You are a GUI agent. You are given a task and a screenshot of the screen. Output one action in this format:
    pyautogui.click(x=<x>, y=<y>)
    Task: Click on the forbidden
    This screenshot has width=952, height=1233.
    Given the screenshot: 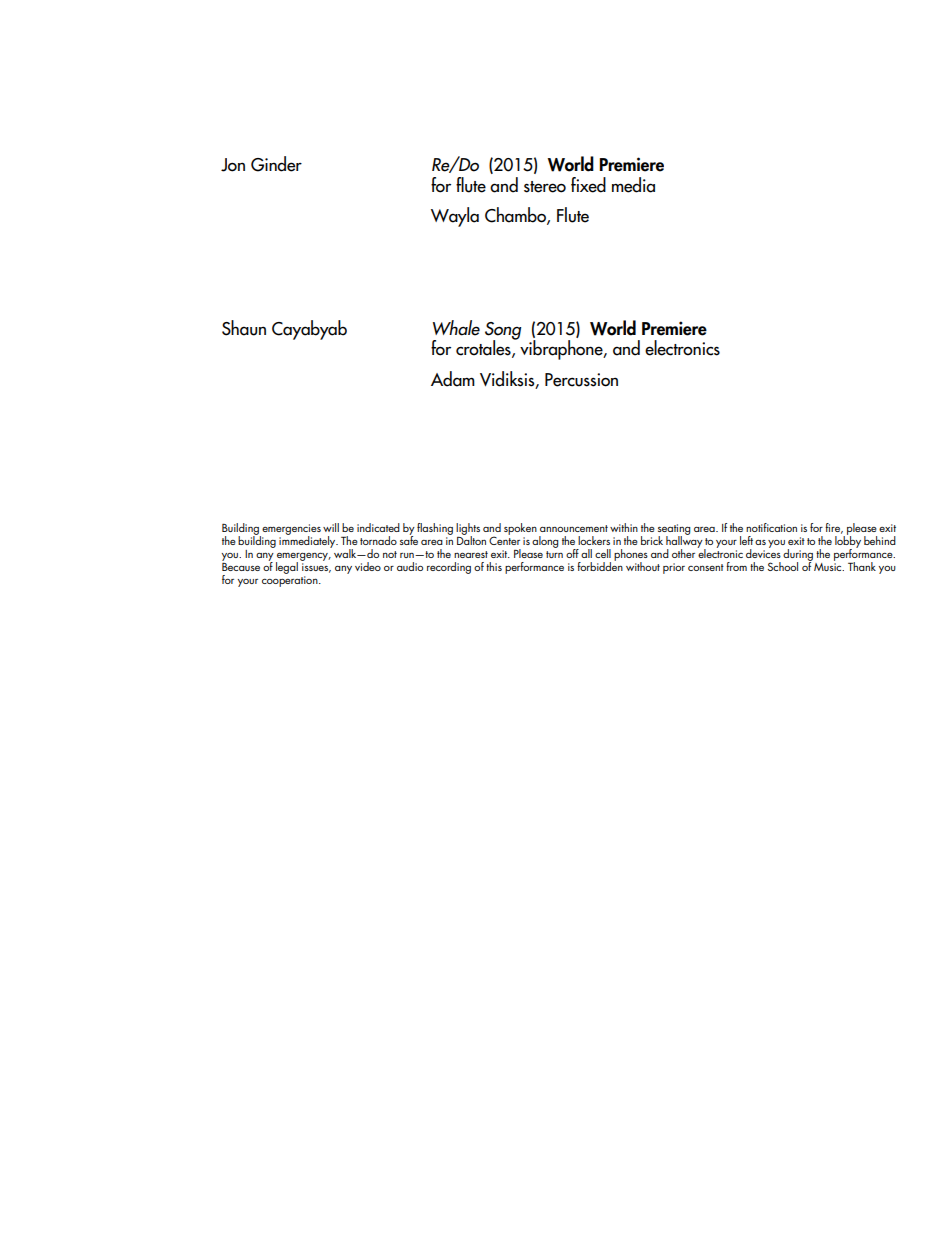 What is the action you would take?
    pyautogui.click(x=600, y=565)
